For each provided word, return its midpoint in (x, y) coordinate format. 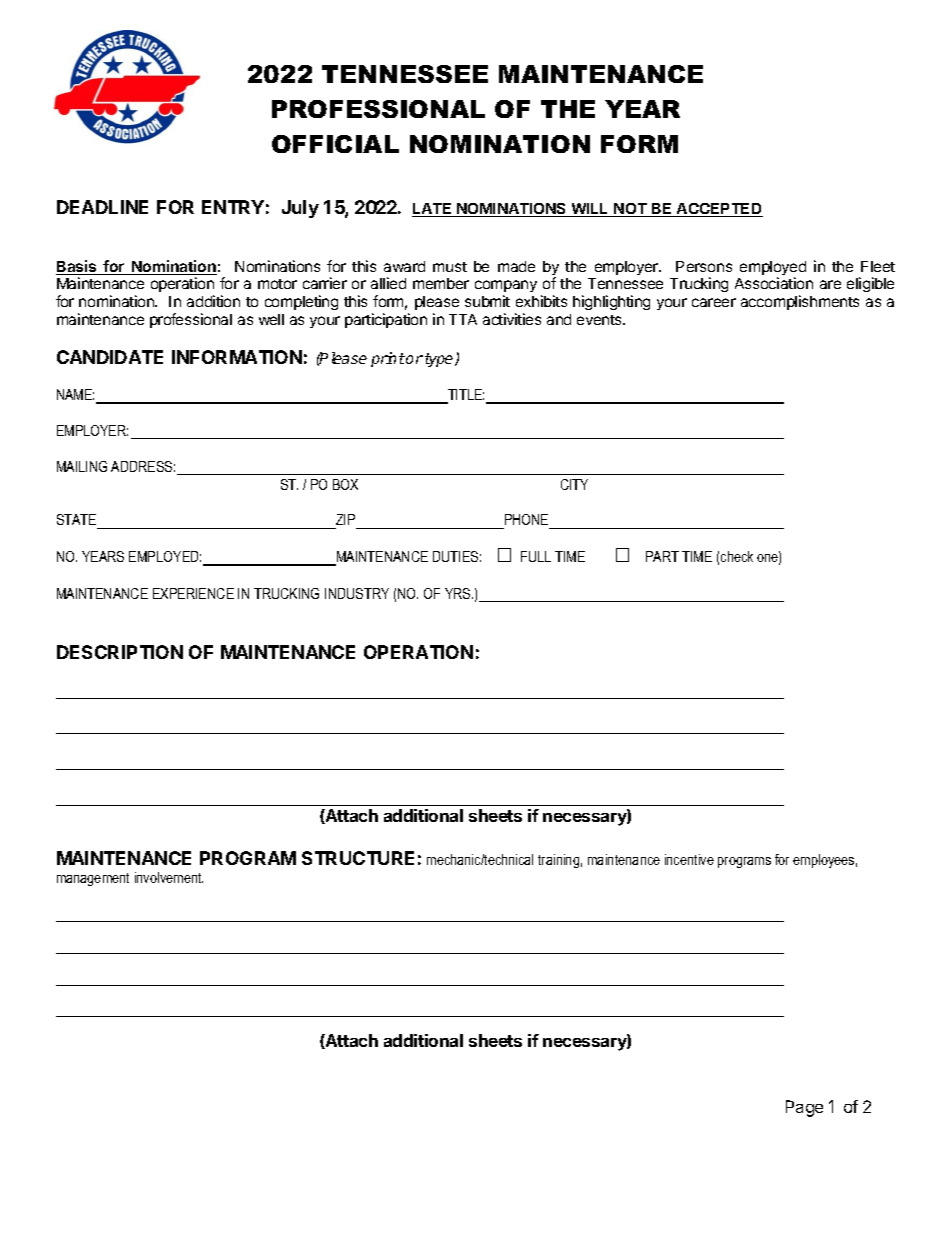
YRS (459, 593)
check (737, 556)
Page (804, 1108)
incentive (689, 859)
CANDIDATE (110, 357)
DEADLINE (102, 207)
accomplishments (800, 302)
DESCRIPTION (120, 652)
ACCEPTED (719, 210)
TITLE (465, 396)
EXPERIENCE (193, 593)
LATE (433, 210)
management (93, 879)
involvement (169, 877)
